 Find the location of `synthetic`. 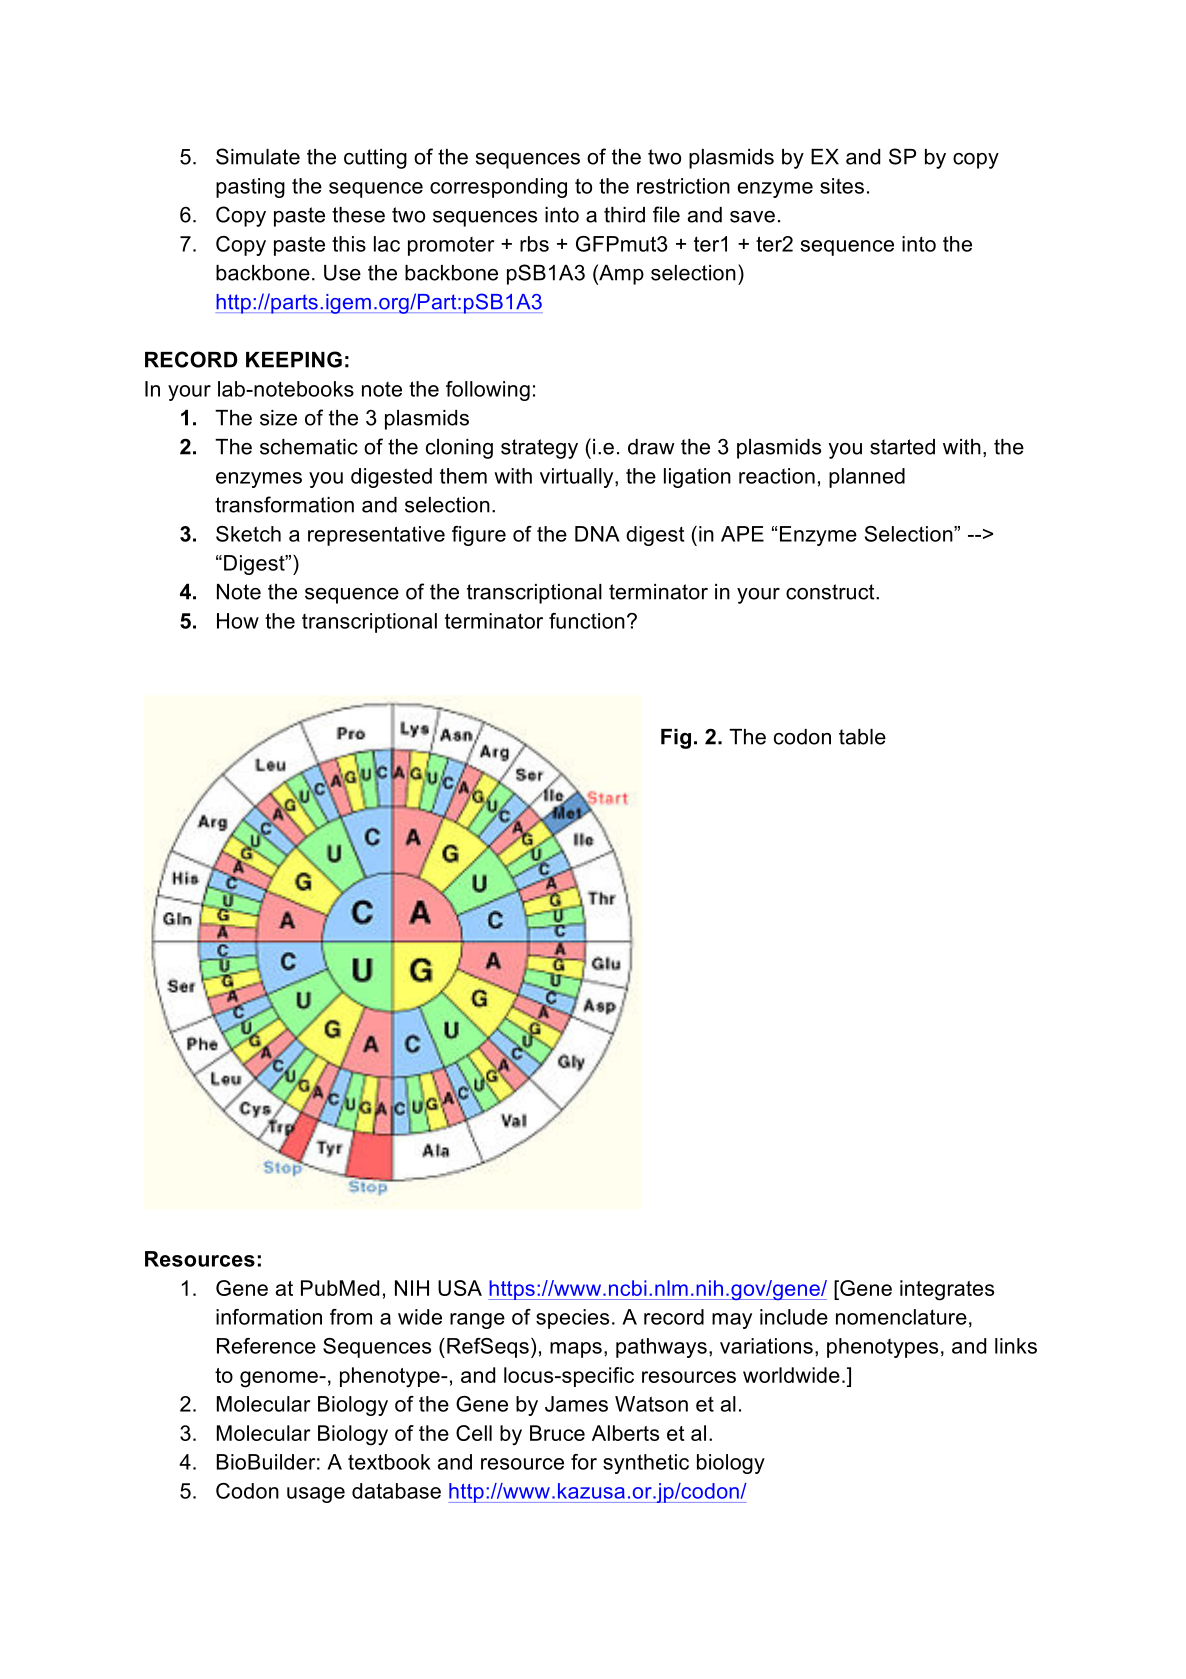

synthetic is located at coordinates (646, 1464).
